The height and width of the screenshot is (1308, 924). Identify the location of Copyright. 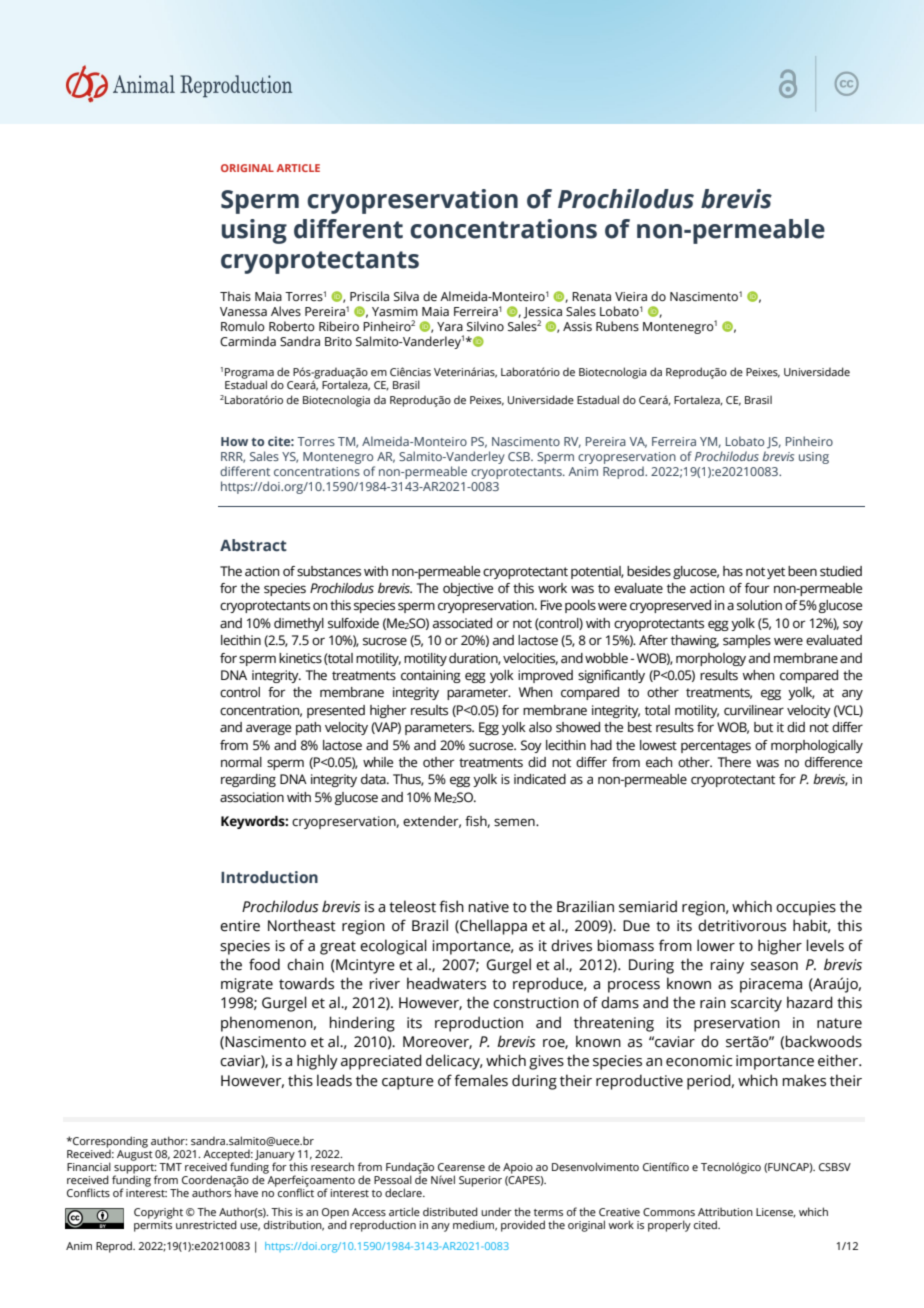
(158, 1213).
